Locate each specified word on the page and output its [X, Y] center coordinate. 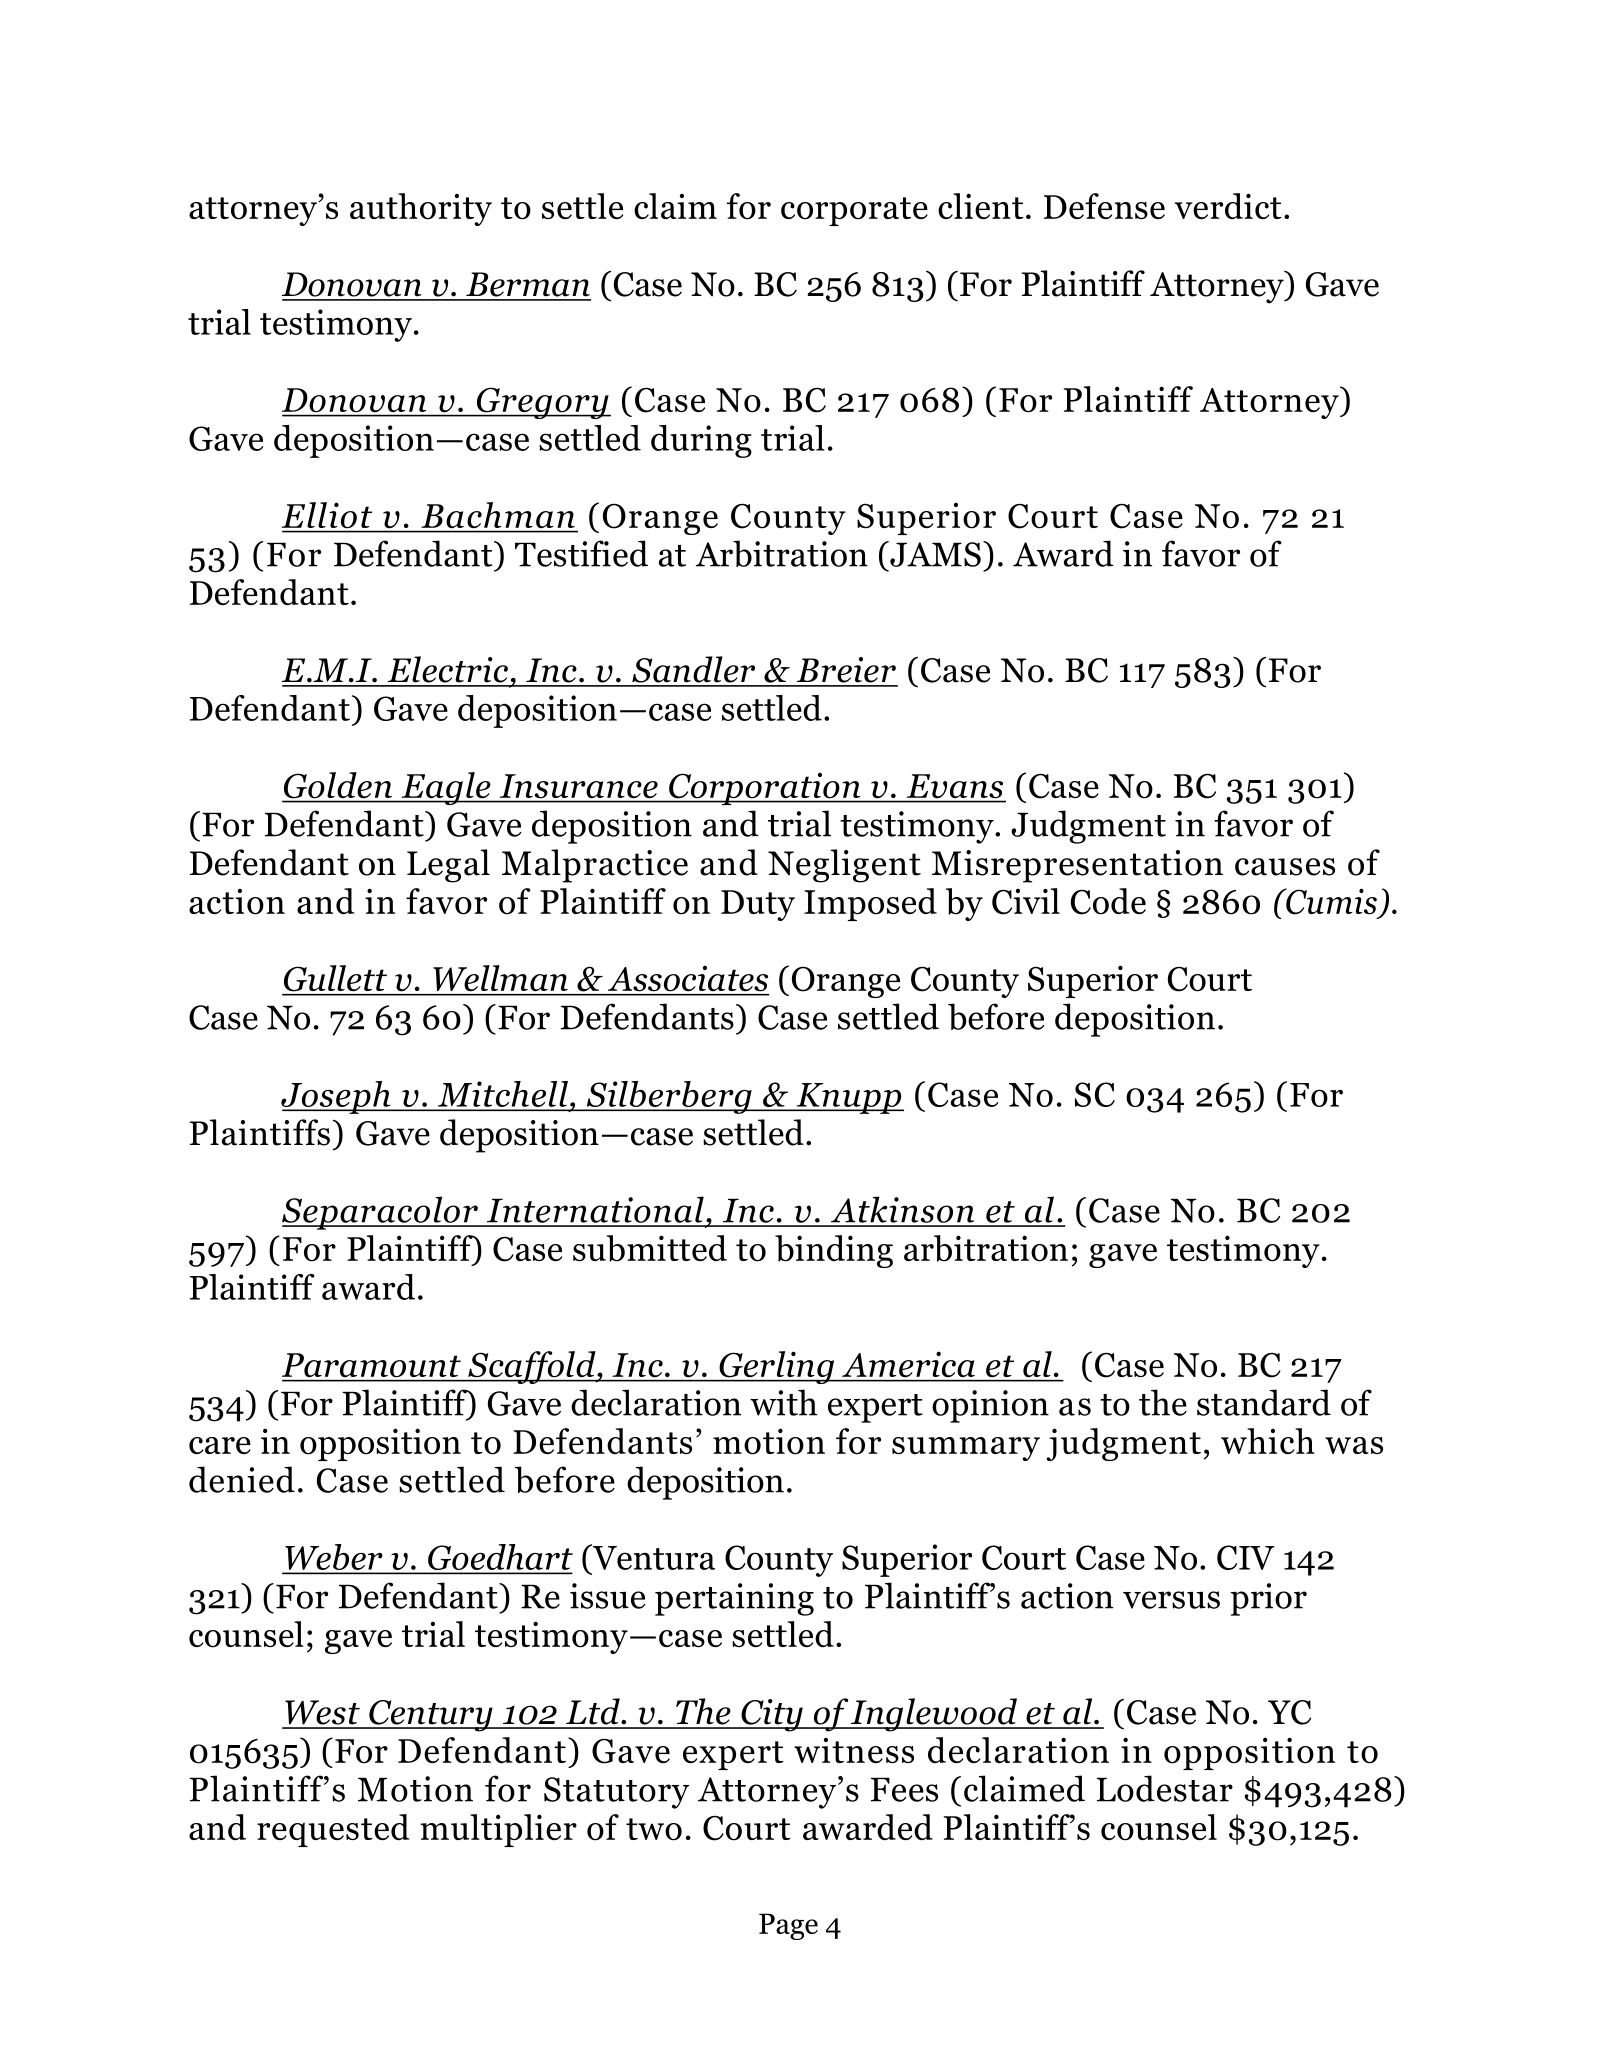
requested [333, 1830]
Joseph [337, 1097]
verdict [1228, 206]
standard [1264, 1402]
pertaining [734, 1599]
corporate [854, 211]
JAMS [934, 554]
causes [1285, 867]
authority [421, 209]
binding [834, 1251]
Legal [448, 866]
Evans [955, 786]
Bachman [498, 515]
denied [242, 1479]
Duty [758, 905]
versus [1171, 1600]
